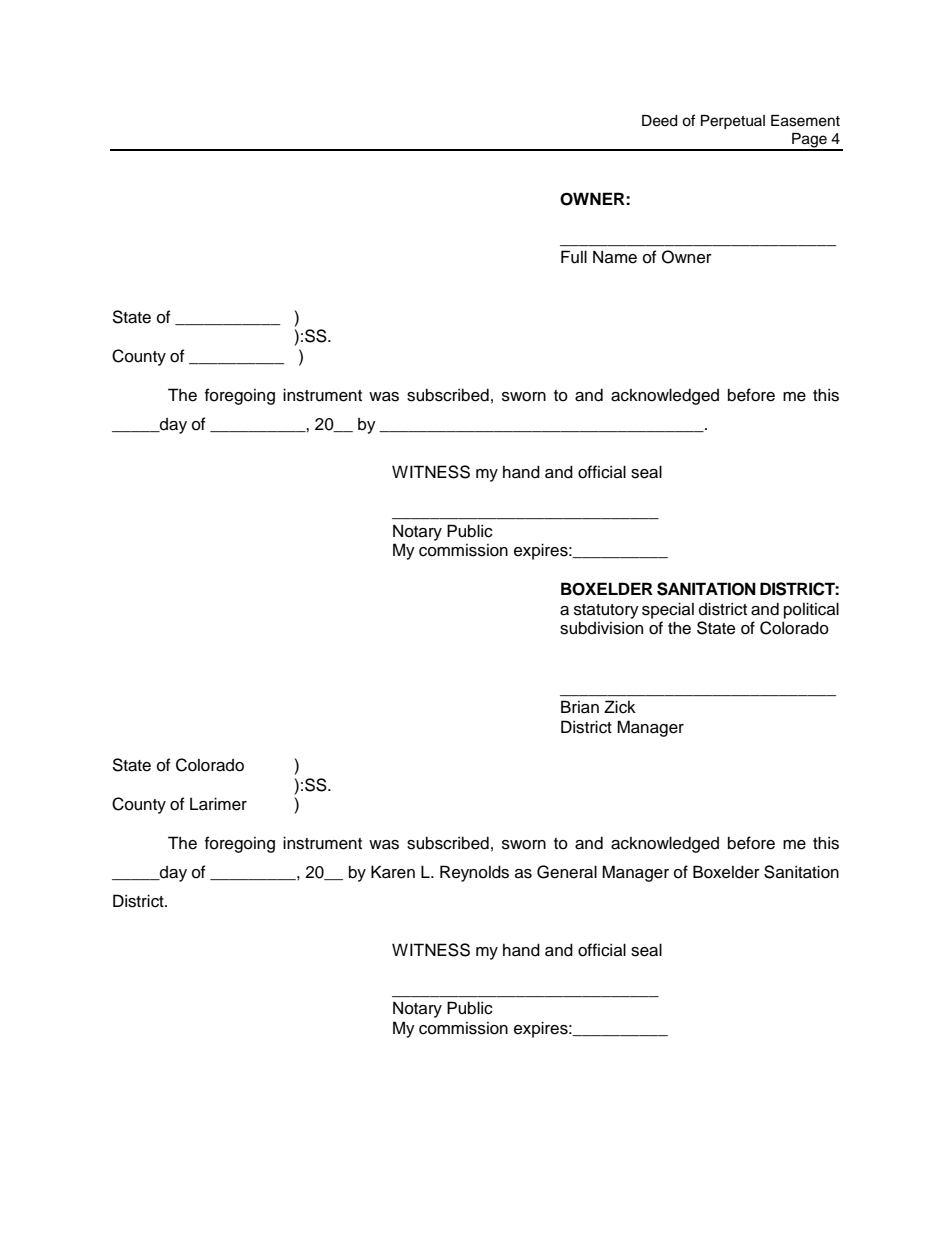 The image size is (952, 1233). What do you see at coordinates (567, 872) in the image?
I see `General` at bounding box center [567, 872].
